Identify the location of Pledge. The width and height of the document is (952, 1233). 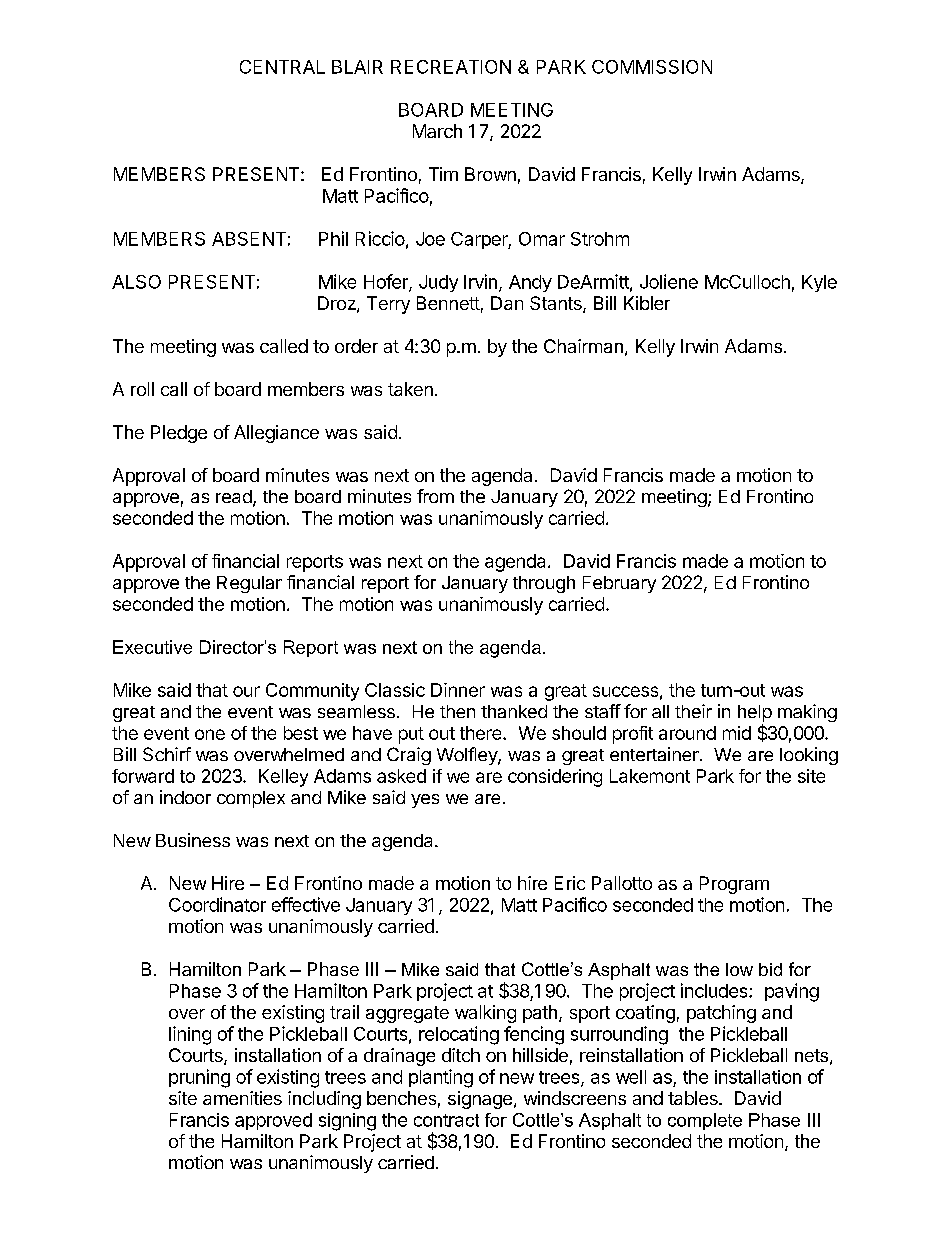
(179, 434).
